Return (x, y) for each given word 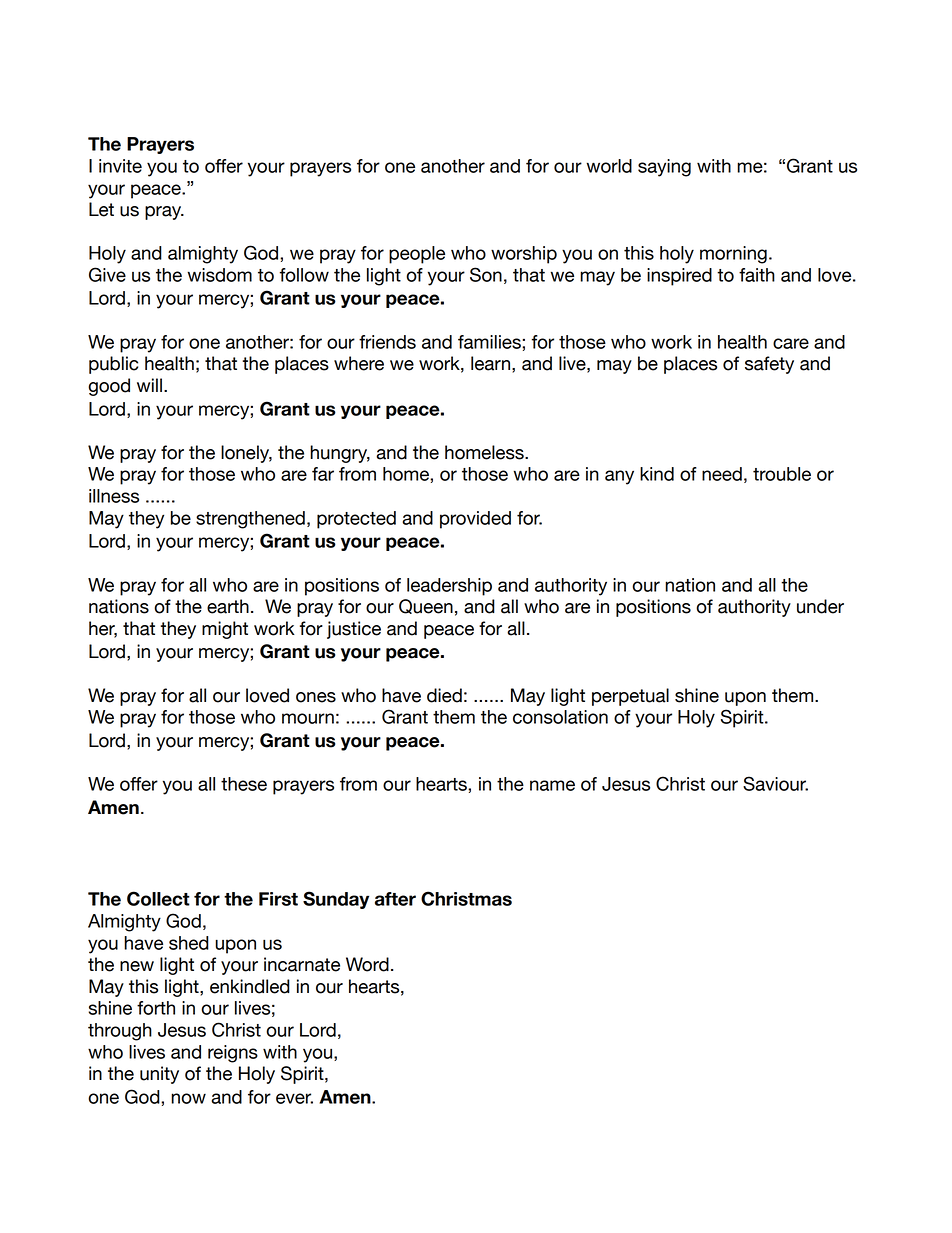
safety (769, 365)
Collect (158, 898)
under (820, 606)
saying (664, 168)
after (395, 899)
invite (120, 166)
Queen (426, 606)
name (552, 785)
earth (228, 606)
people (417, 255)
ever (294, 1098)
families (490, 342)
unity (159, 1075)
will (149, 385)
